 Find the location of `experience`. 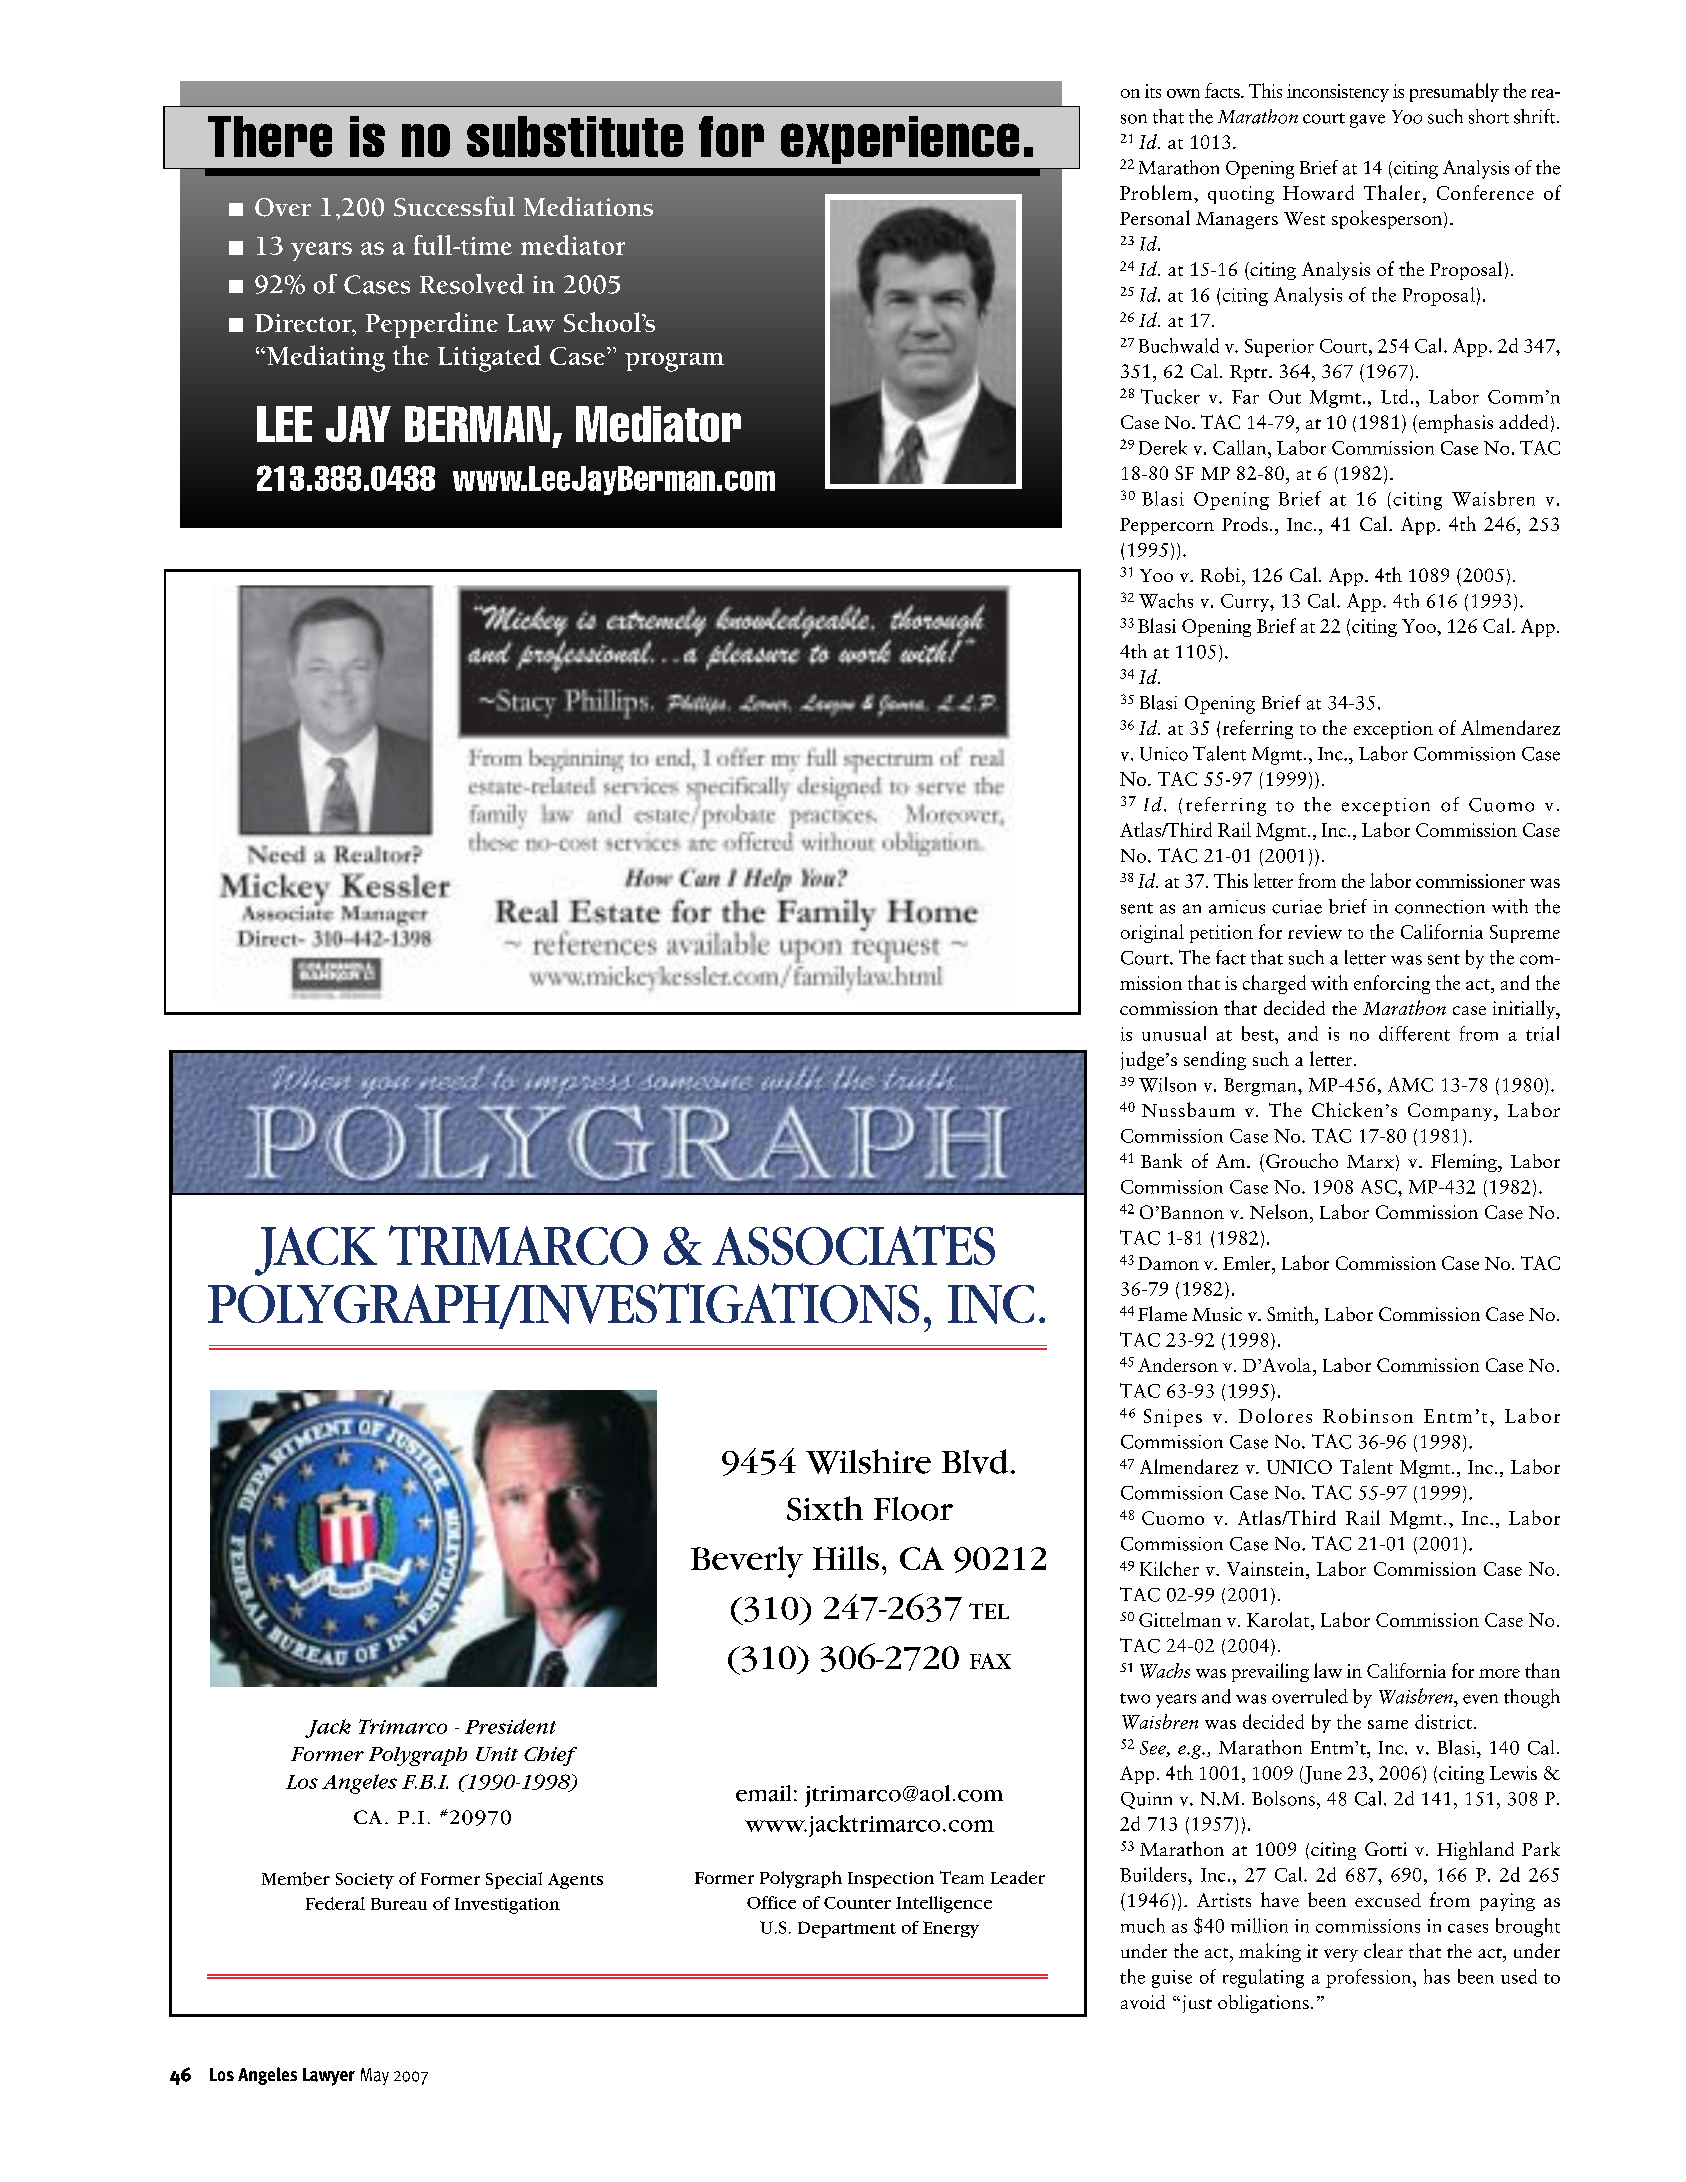

experience is located at coordinates (900, 140).
